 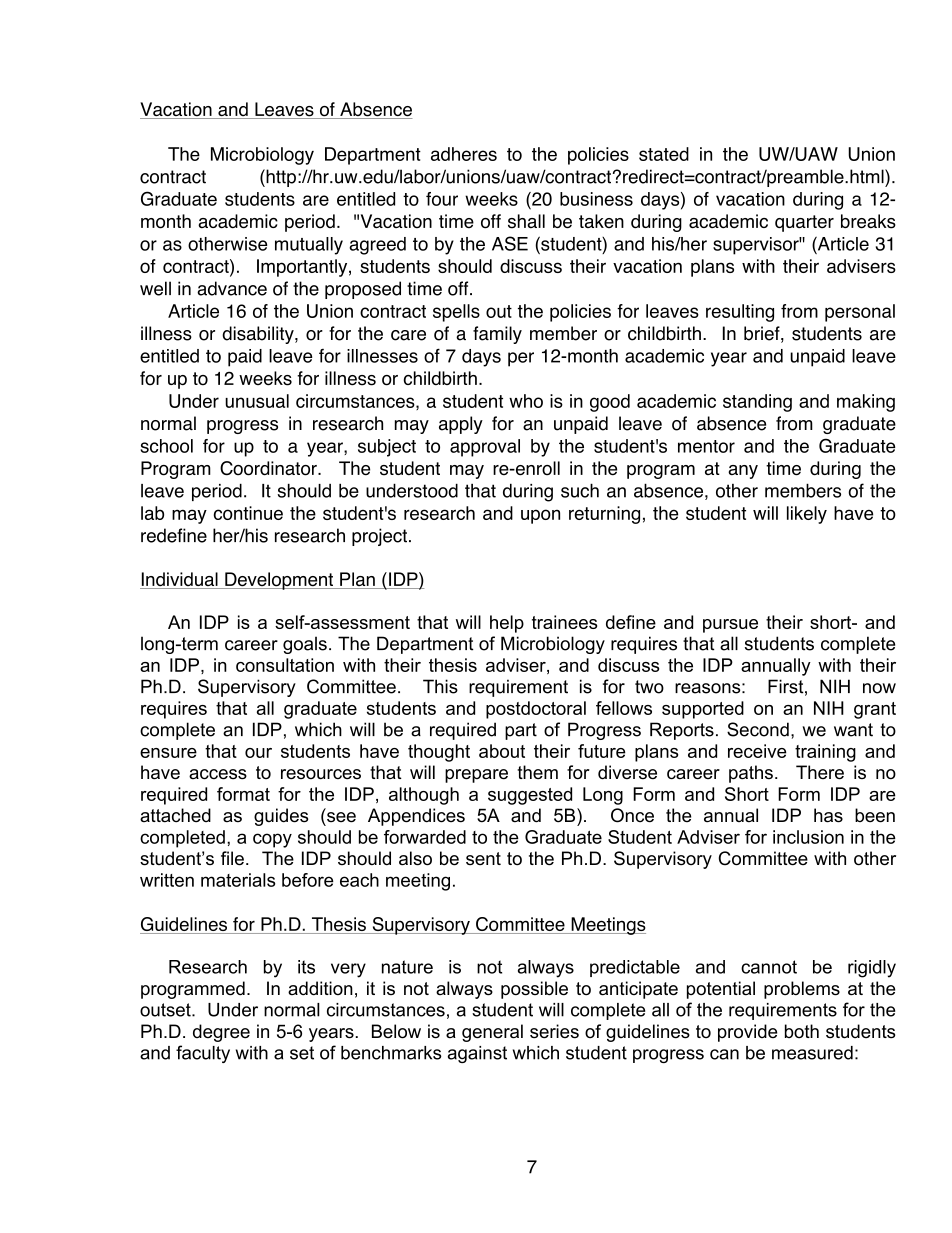 I want to click on degree, so click(x=221, y=1033).
